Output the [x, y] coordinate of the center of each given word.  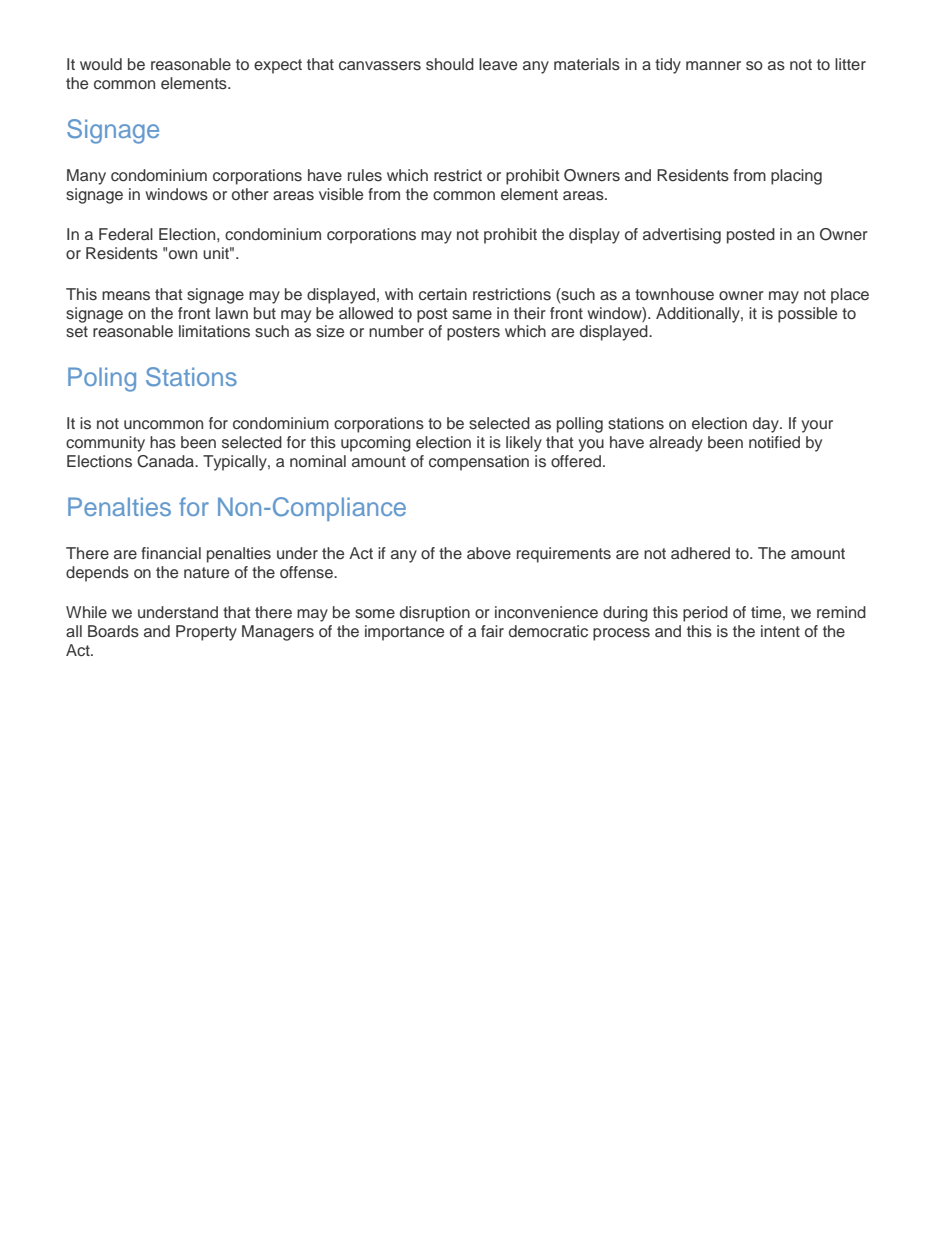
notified [774, 442]
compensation [479, 463]
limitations [214, 331]
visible [341, 194]
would [101, 64]
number [396, 331]
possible [807, 315]
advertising [682, 236]
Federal [126, 234]
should [450, 64]
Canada [166, 461]
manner [713, 65]
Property [206, 633]
